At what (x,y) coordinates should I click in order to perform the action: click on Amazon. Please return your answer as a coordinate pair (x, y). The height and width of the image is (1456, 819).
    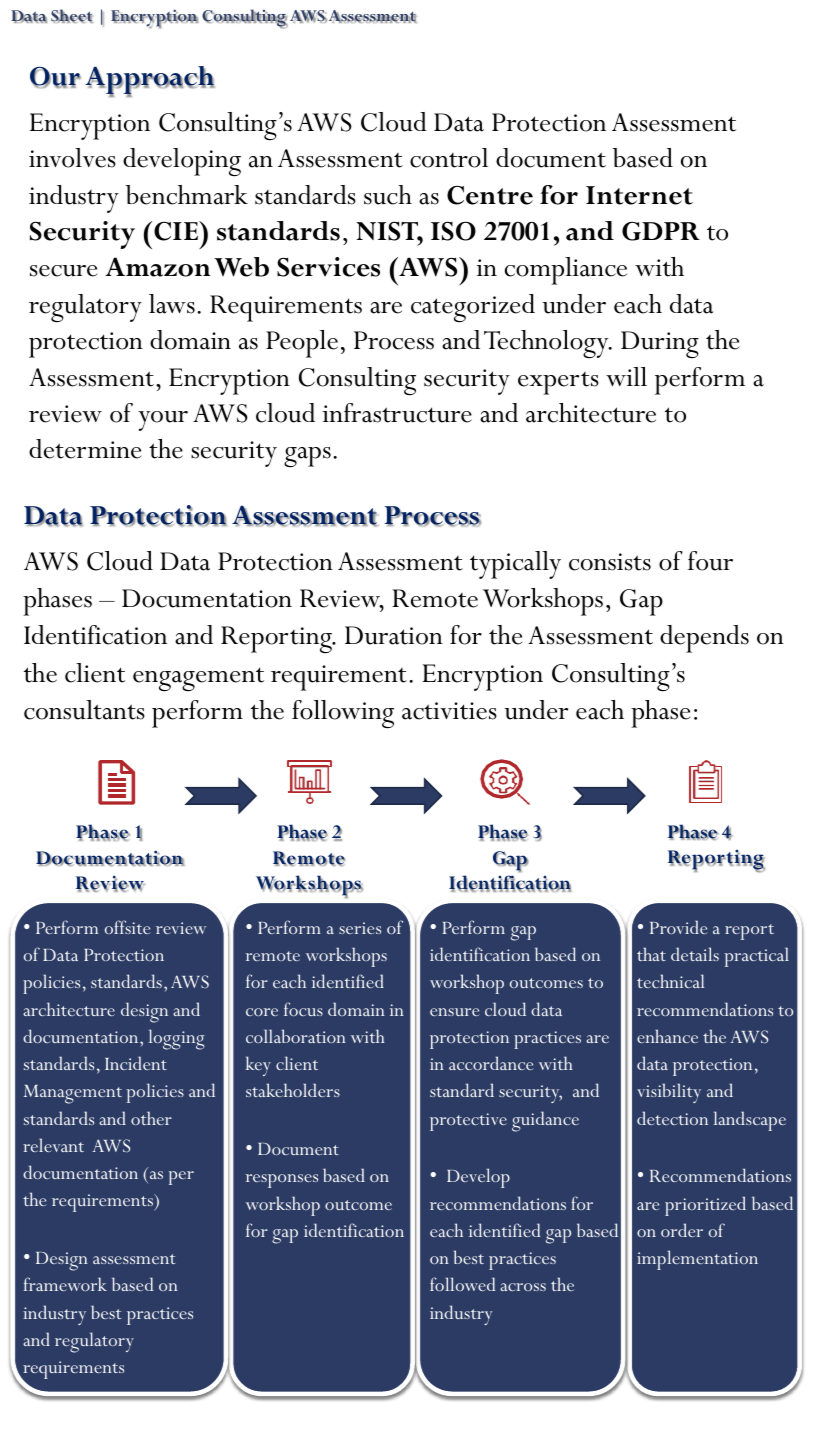
    Looking at the image, I should click on (157, 267).
